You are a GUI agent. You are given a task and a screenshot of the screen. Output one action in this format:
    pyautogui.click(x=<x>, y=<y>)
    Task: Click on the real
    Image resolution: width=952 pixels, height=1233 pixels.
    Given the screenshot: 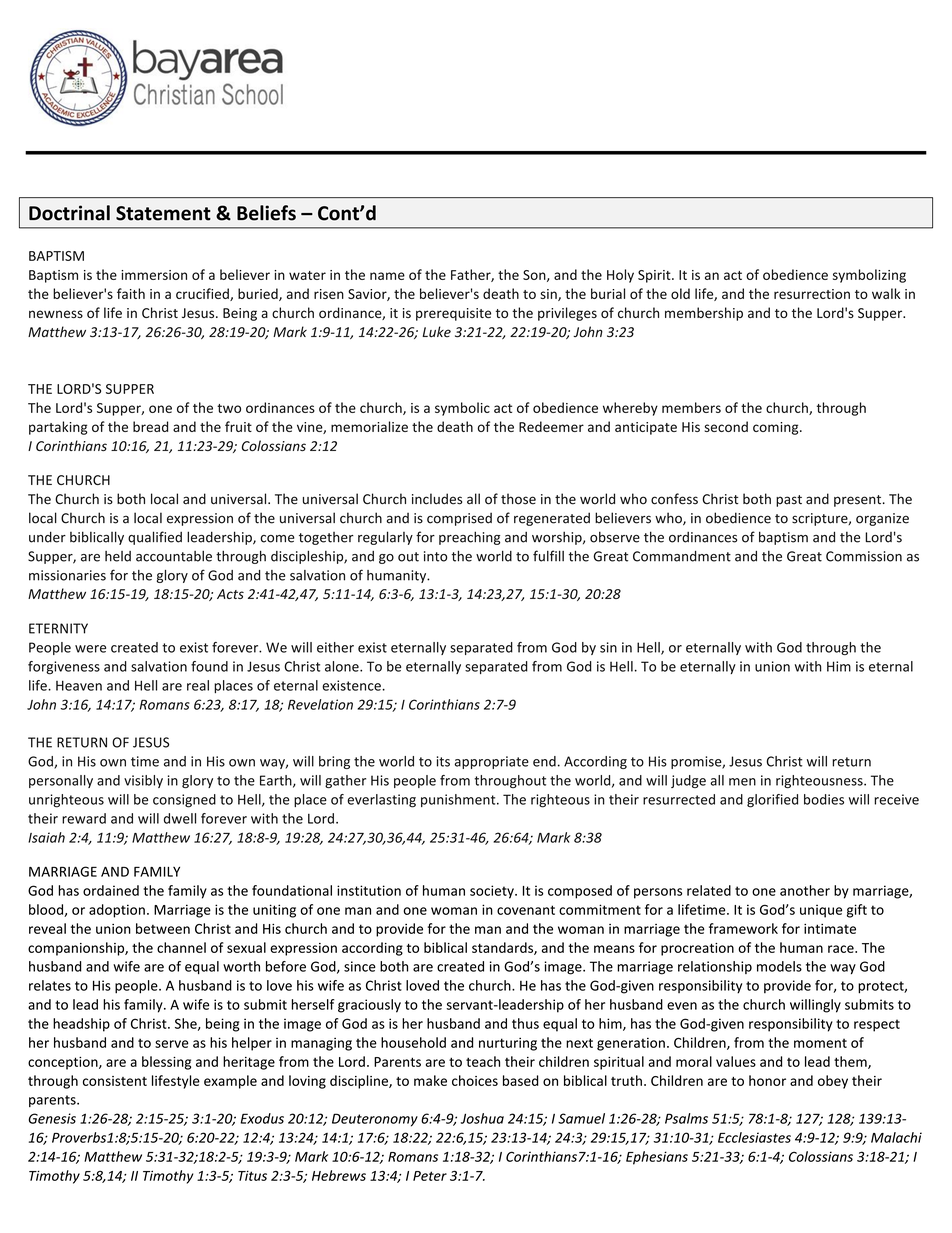 What is the action you would take?
    pyautogui.click(x=198, y=685)
